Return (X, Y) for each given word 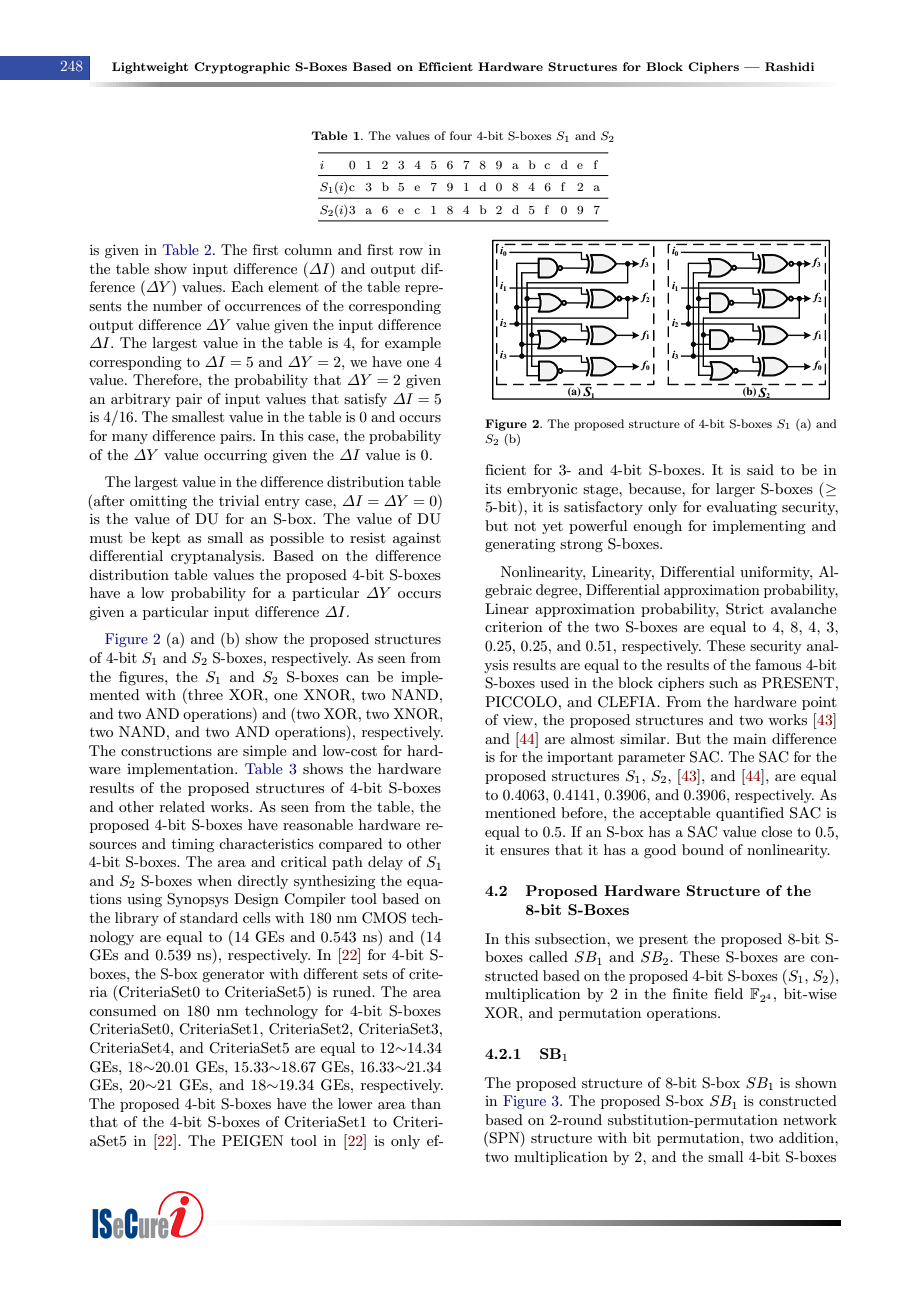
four (461, 135)
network (810, 1119)
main (749, 738)
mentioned (520, 812)
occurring (235, 456)
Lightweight (150, 68)
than (426, 1103)
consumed (122, 1010)
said (760, 469)
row (411, 251)
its (493, 489)
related (182, 806)
